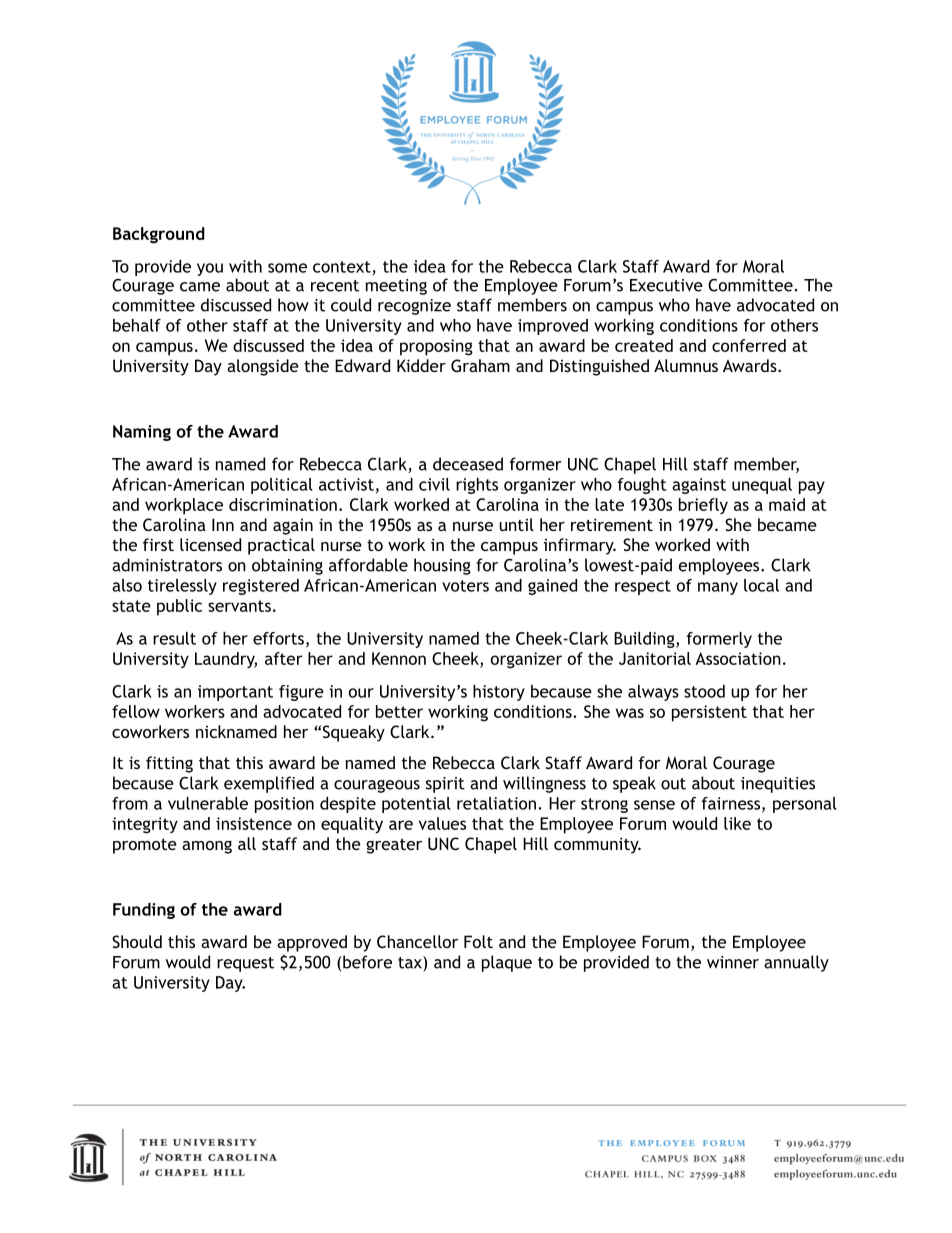  Describe the element at coordinates (703, 506) in the image. I see `briefly` at that location.
